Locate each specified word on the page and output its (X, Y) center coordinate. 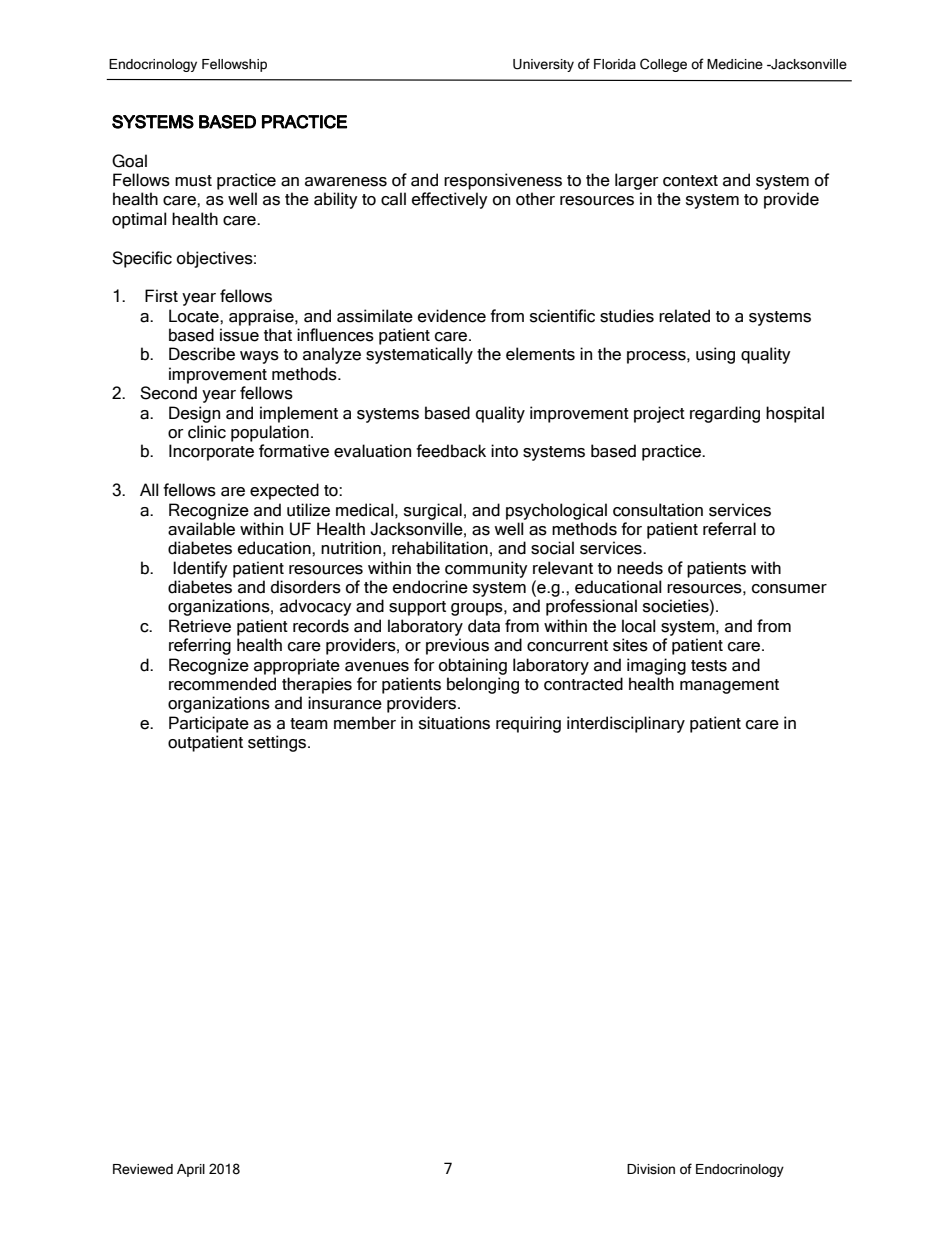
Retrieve (200, 626)
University (543, 65)
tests (709, 666)
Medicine (735, 64)
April (191, 1170)
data (484, 626)
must (193, 181)
